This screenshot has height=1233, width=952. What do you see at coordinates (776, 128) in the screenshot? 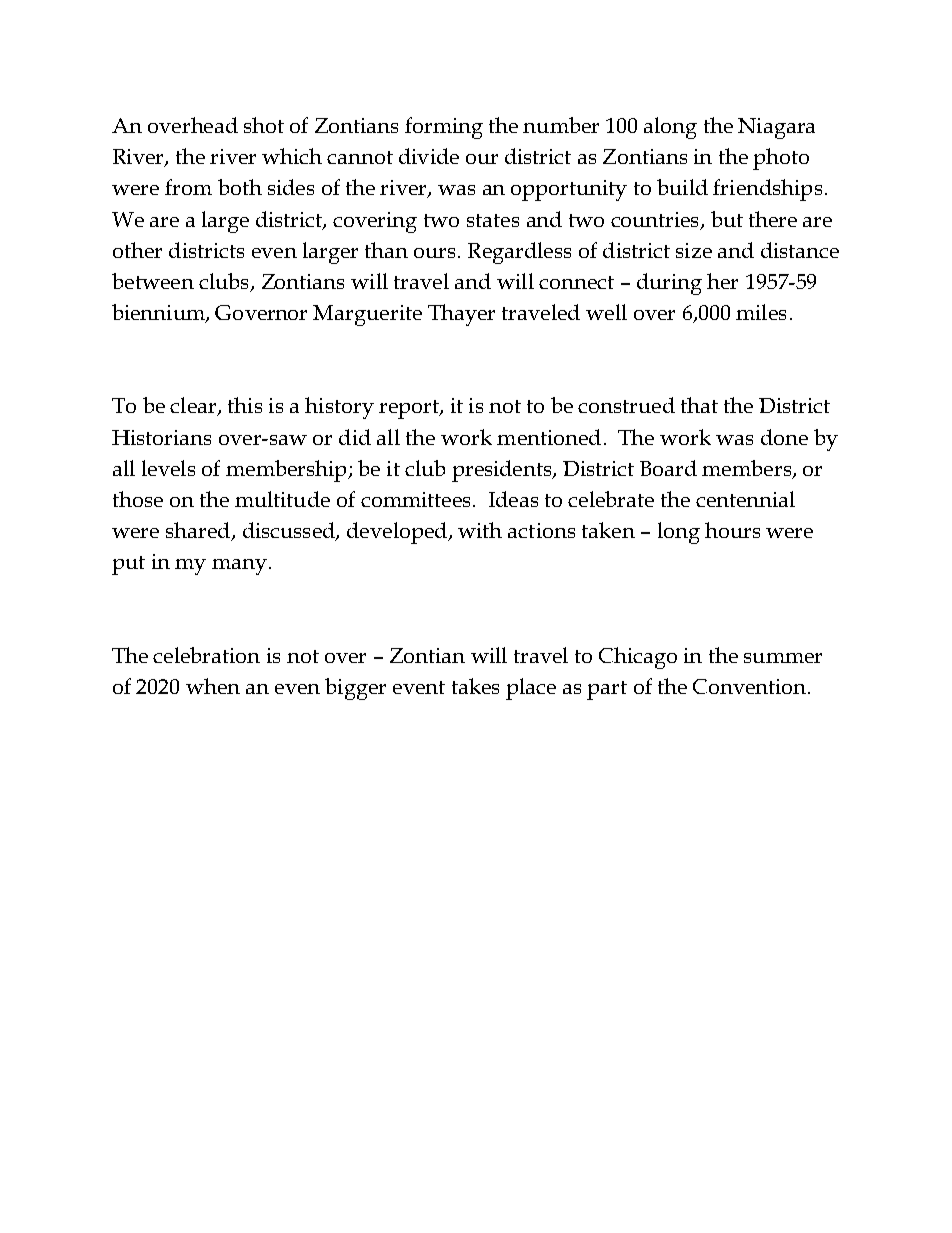
I see `Niagara` at bounding box center [776, 128].
